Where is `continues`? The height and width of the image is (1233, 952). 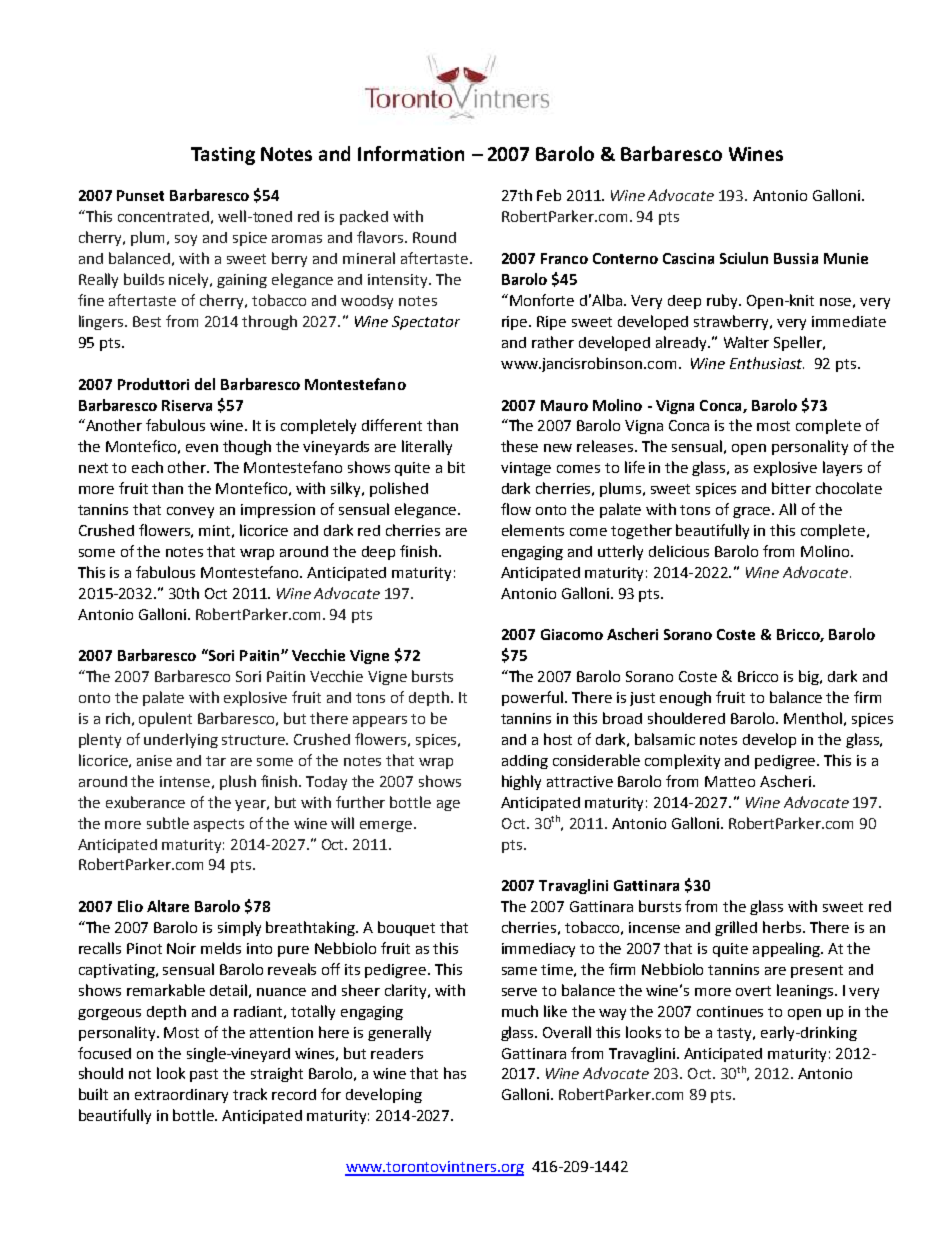 continues is located at coordinates (730, 1011).
